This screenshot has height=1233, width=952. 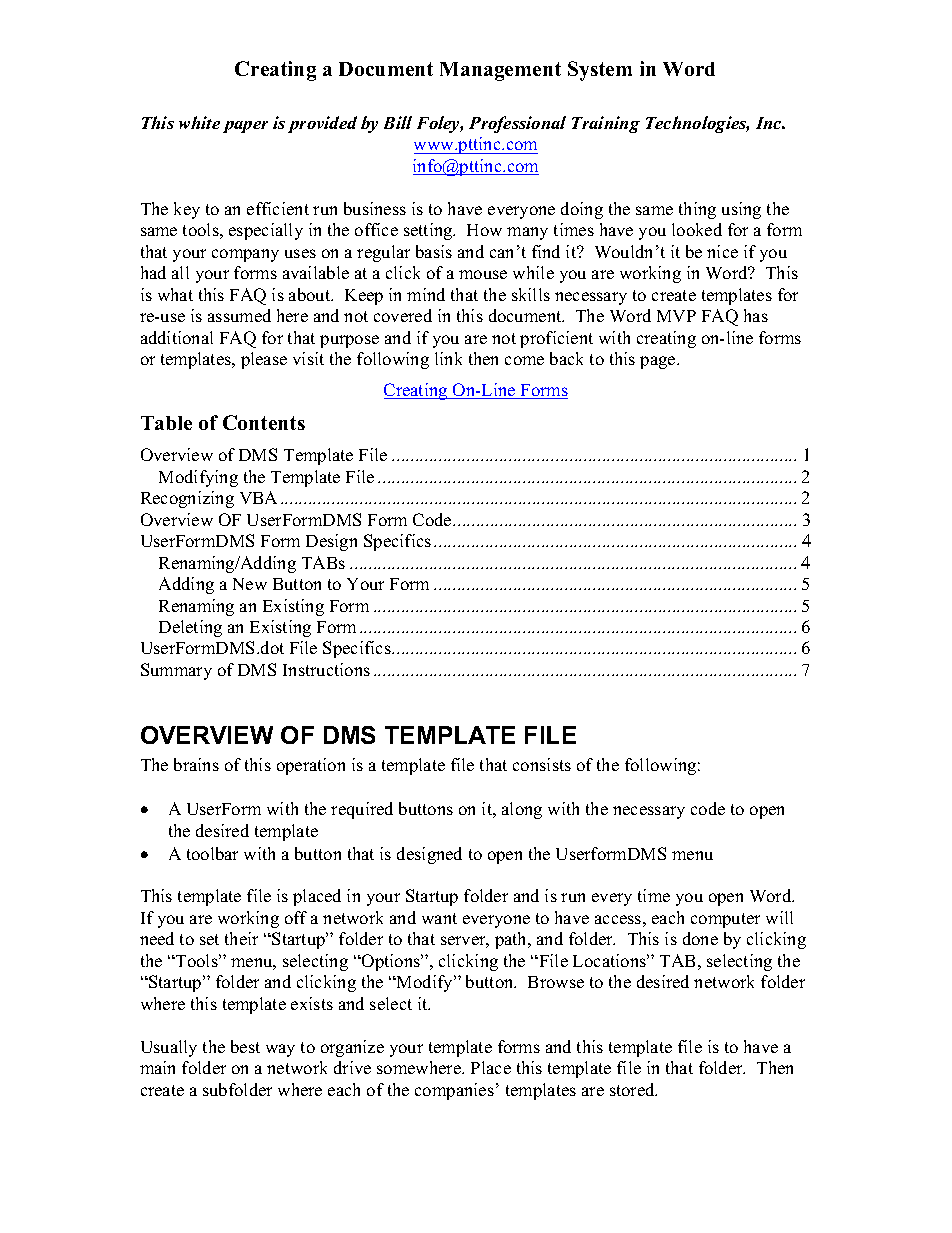 What do you see at coordinates (258, 497) in the screenshot?
I see `VBA` at bounding box center [258, 497].
